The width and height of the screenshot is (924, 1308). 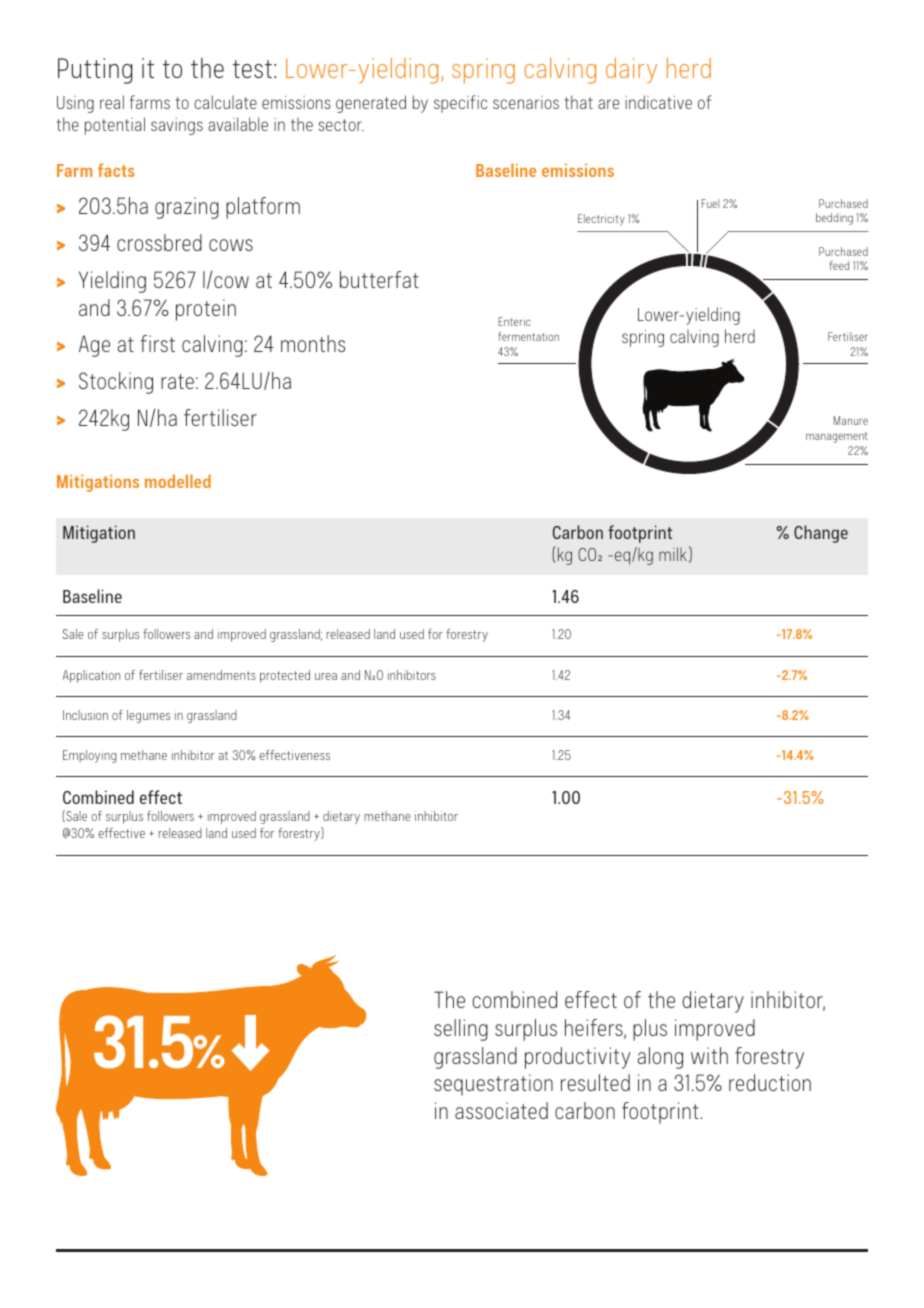 What do you see at coordinates (178, 481) in the screenshot?
I see `modelled` at bounding box center [178, 481].
